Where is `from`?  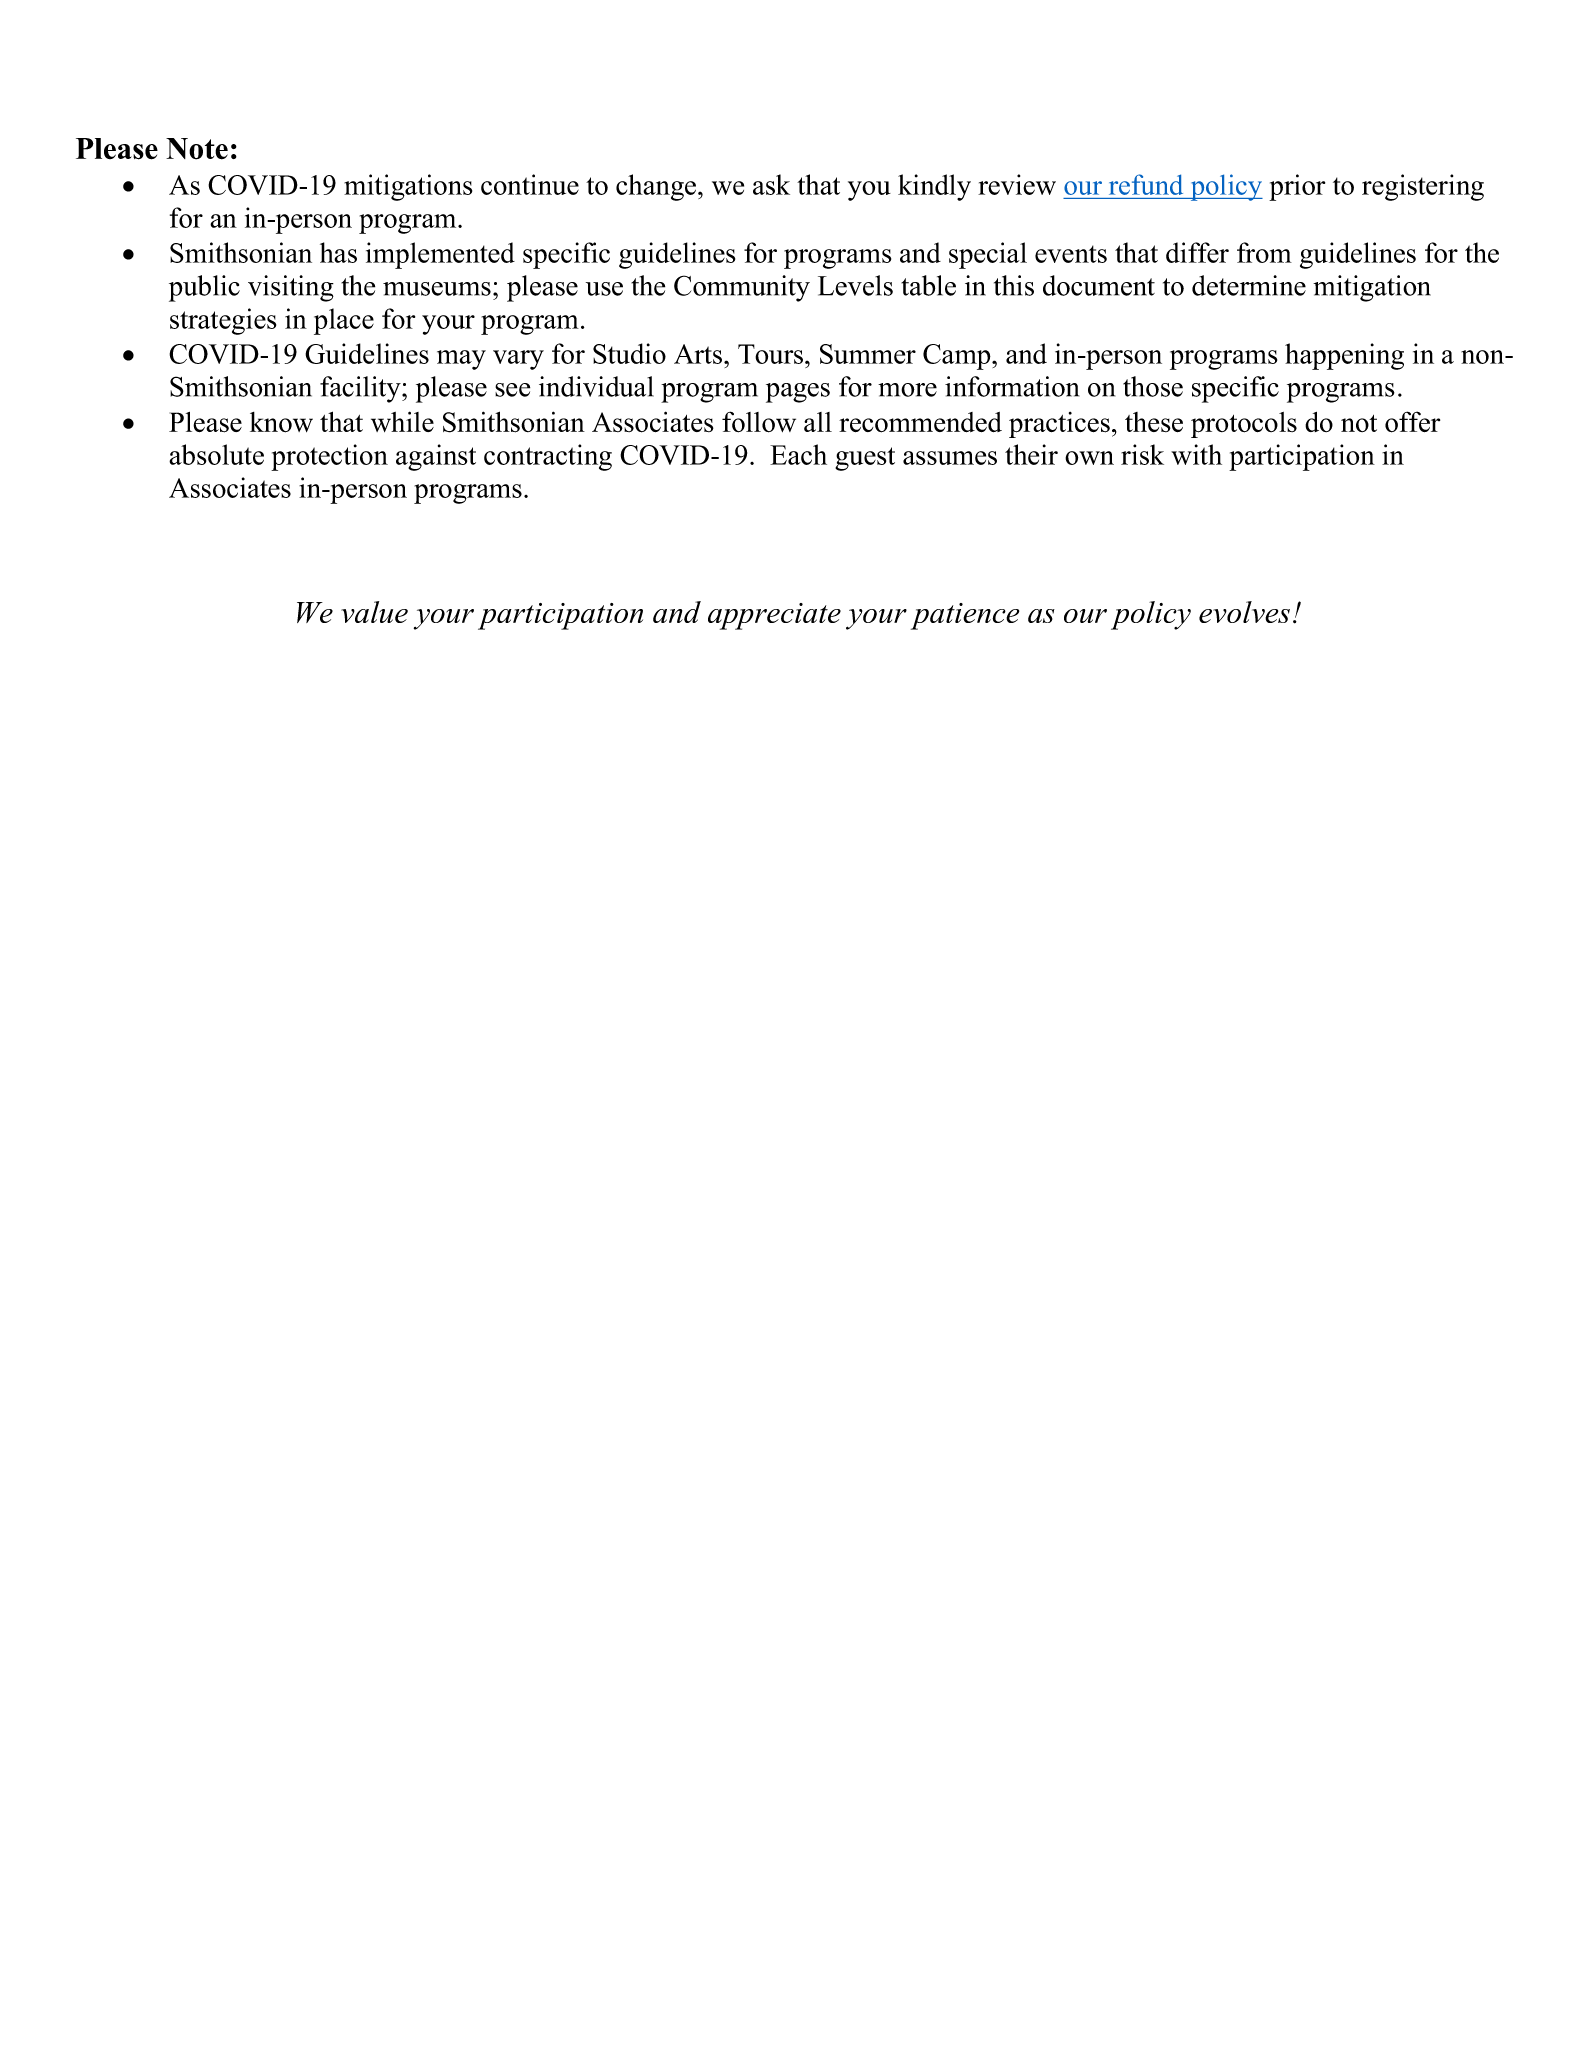 from is located at coordinates (1264, 252).
